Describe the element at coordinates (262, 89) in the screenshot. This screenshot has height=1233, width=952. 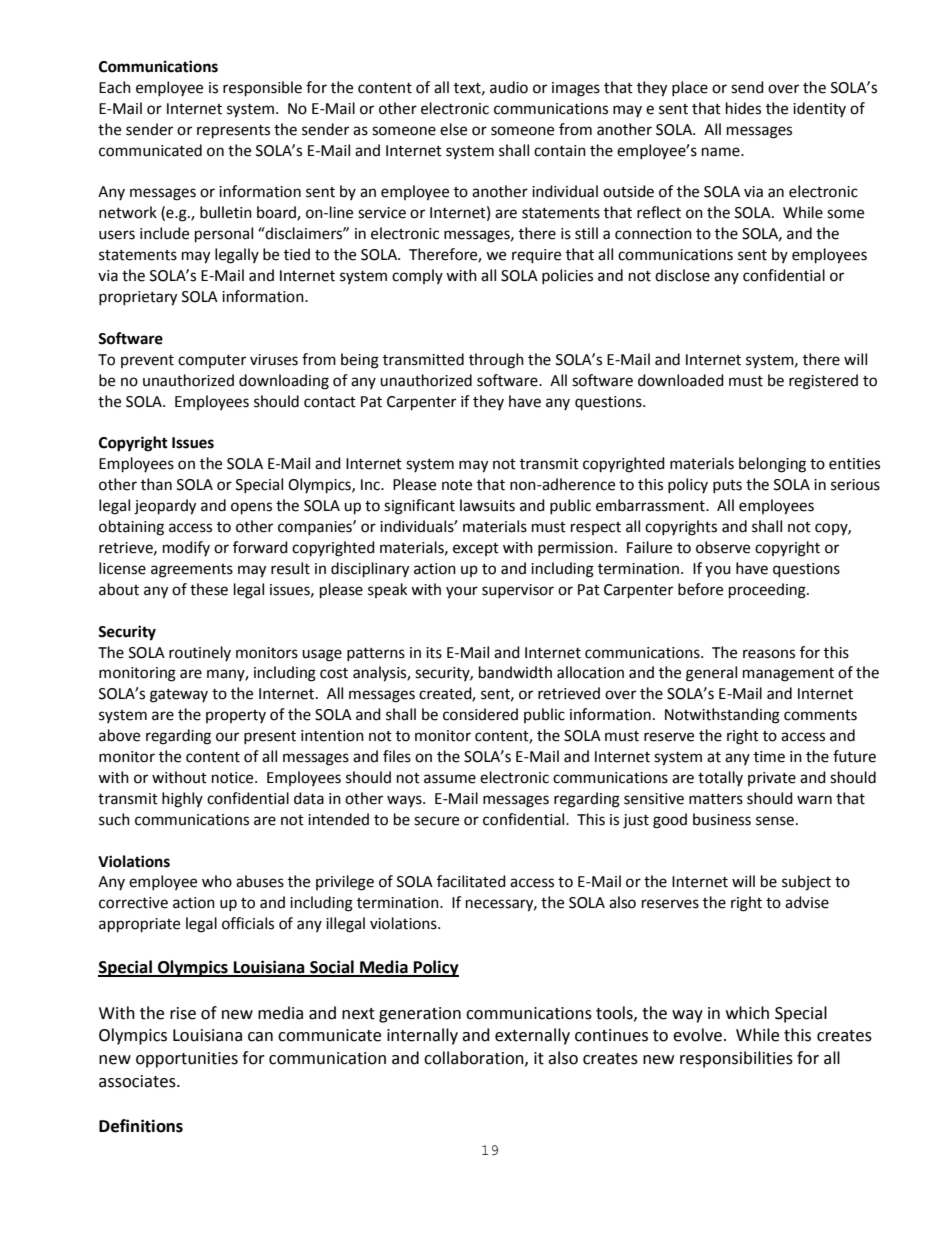
I see `responsible` at that location.
